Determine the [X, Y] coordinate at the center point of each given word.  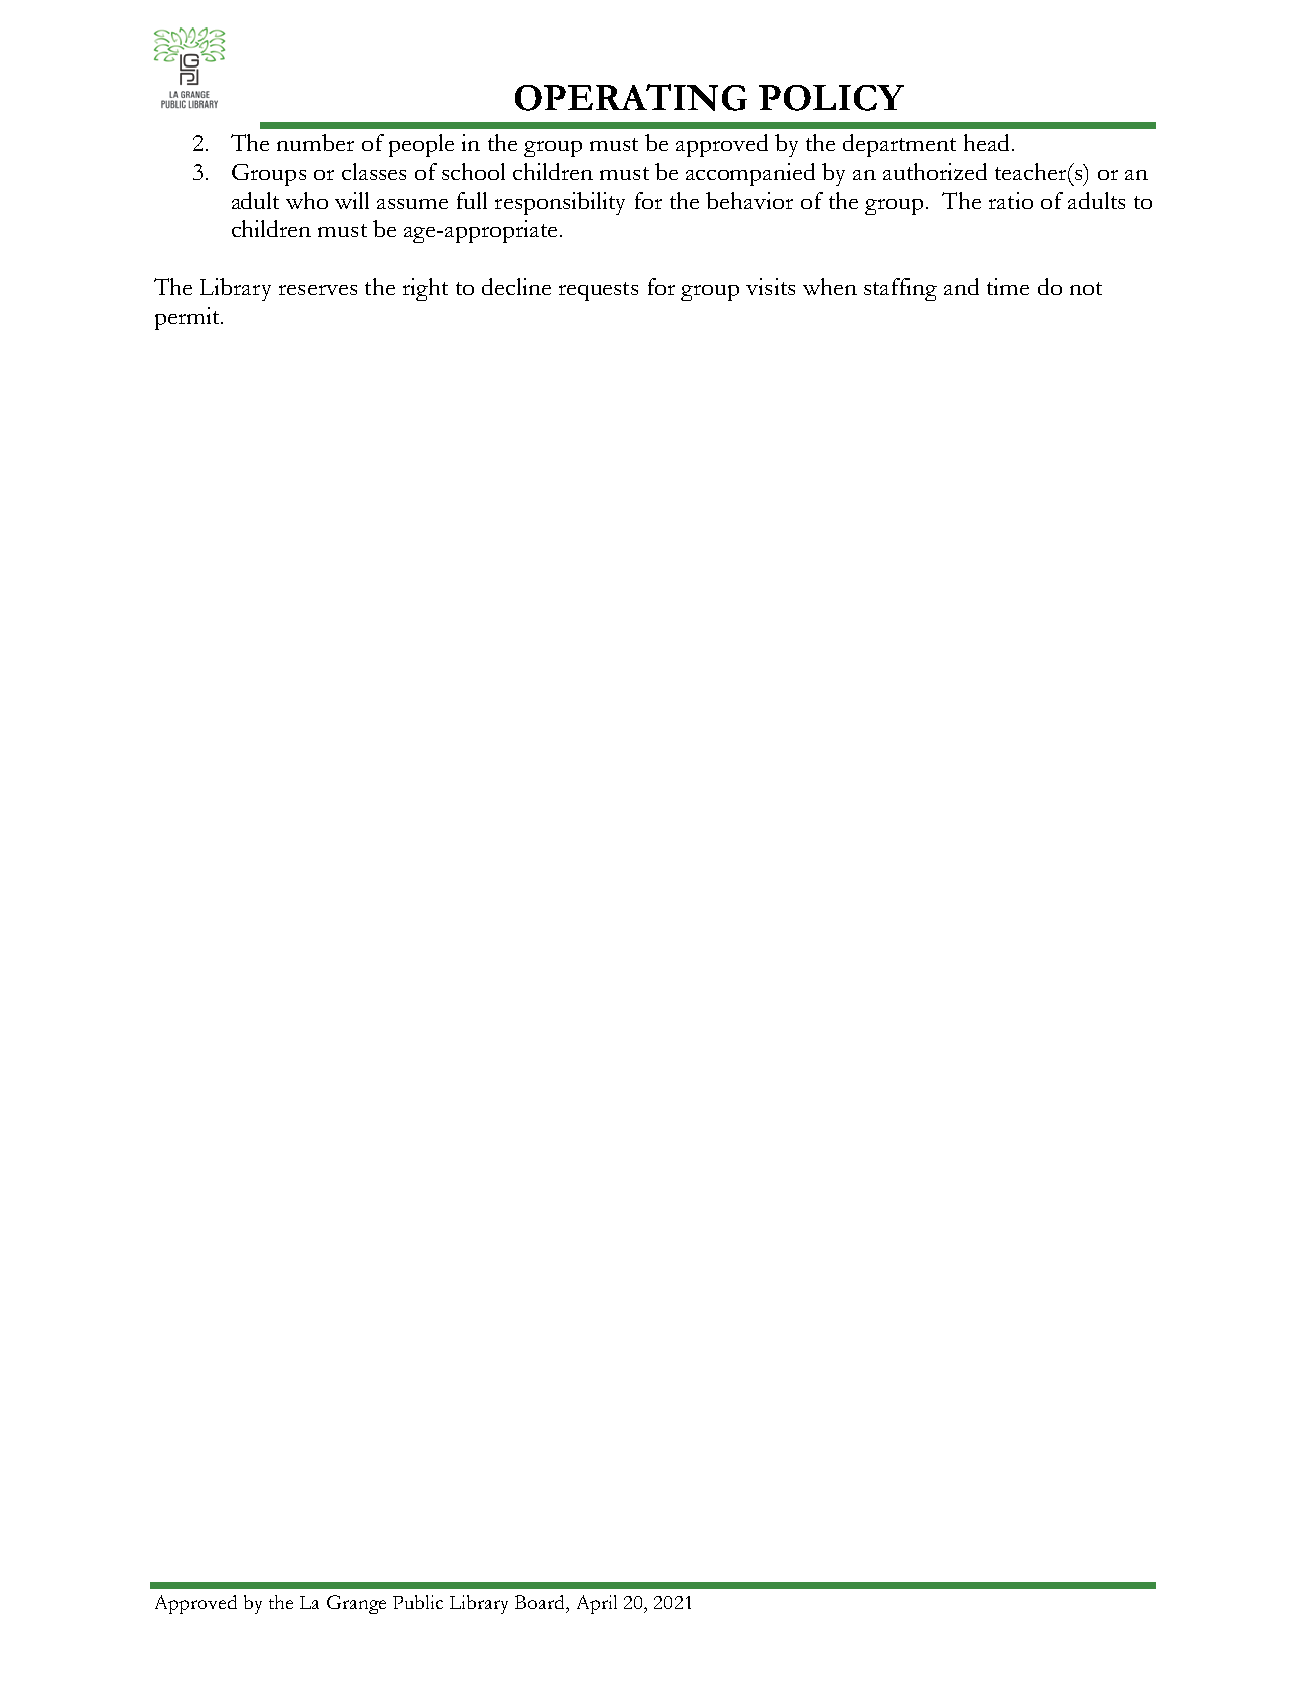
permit [188, 318]
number [315, 142]
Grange [356, 1604]
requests [598, 291]
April [597, 1604]
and [961, 286]
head [986, 142]
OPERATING [631, 97]
